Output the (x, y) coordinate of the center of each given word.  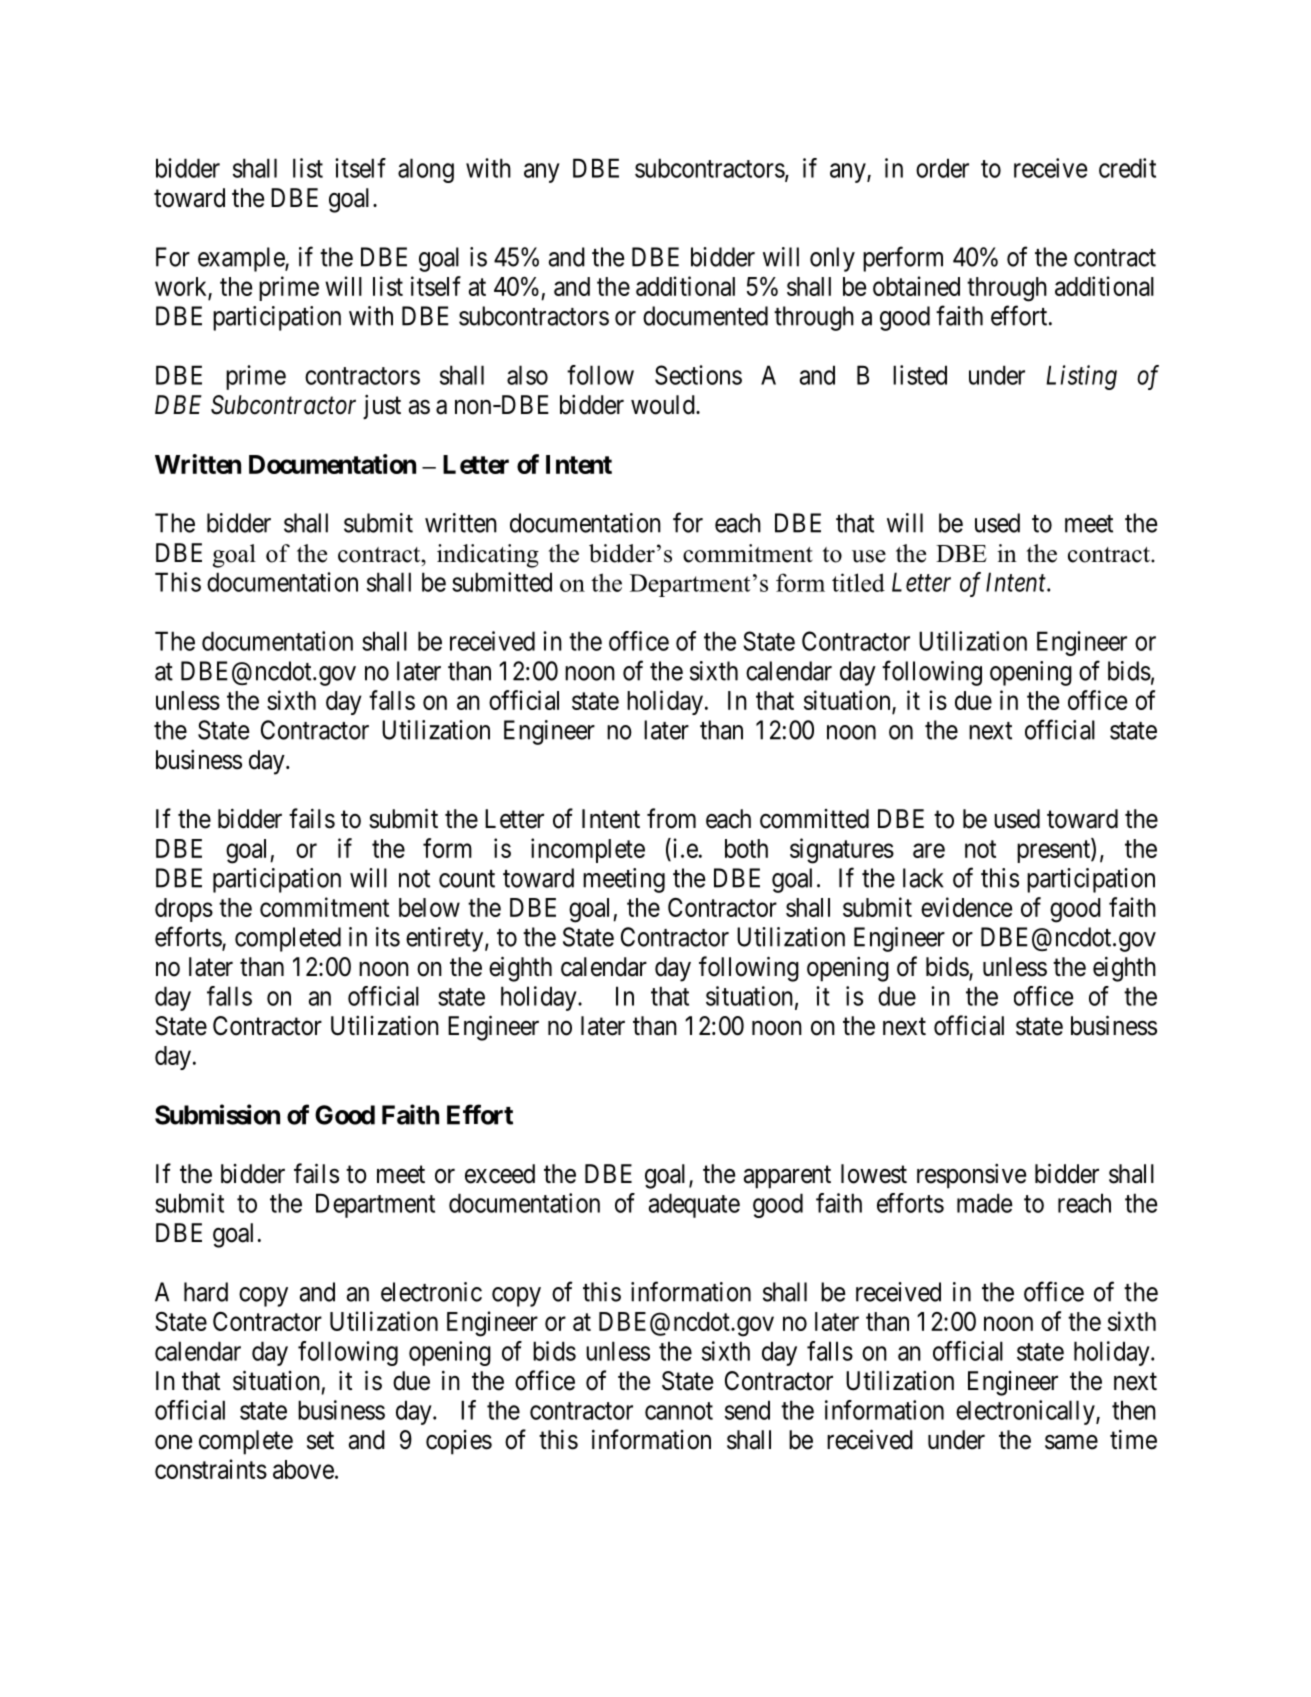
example (242, 259)
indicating (488, 556)
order (942, 168)
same (1071, 1442)
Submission (217, 1114)
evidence (966, 907)
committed (814, 819)
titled (858, 582)
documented (705, 316)
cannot (679, 1411)
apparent (787, 1177)
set (320, 1441)
